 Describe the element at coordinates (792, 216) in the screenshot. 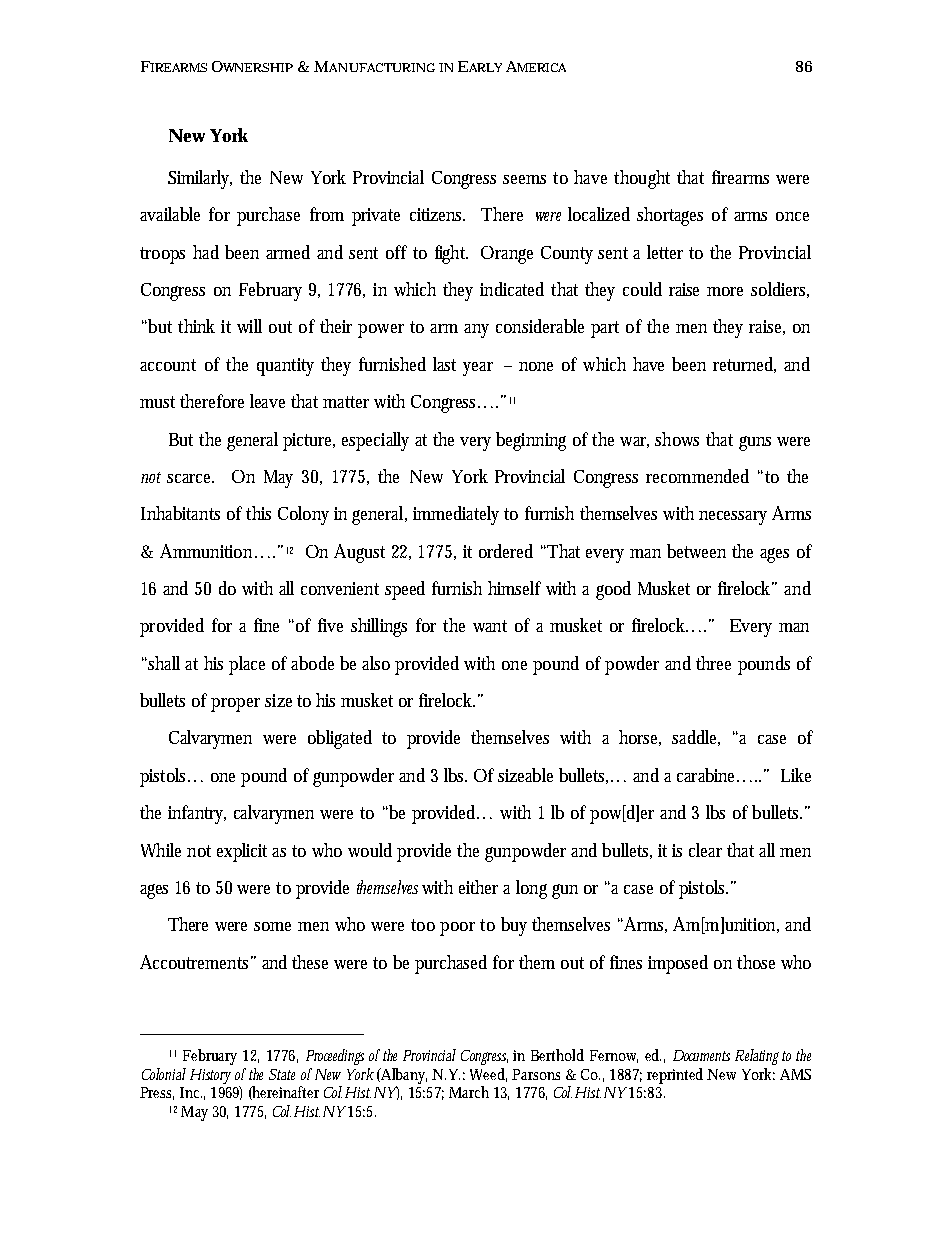

I see `once` at that location.
